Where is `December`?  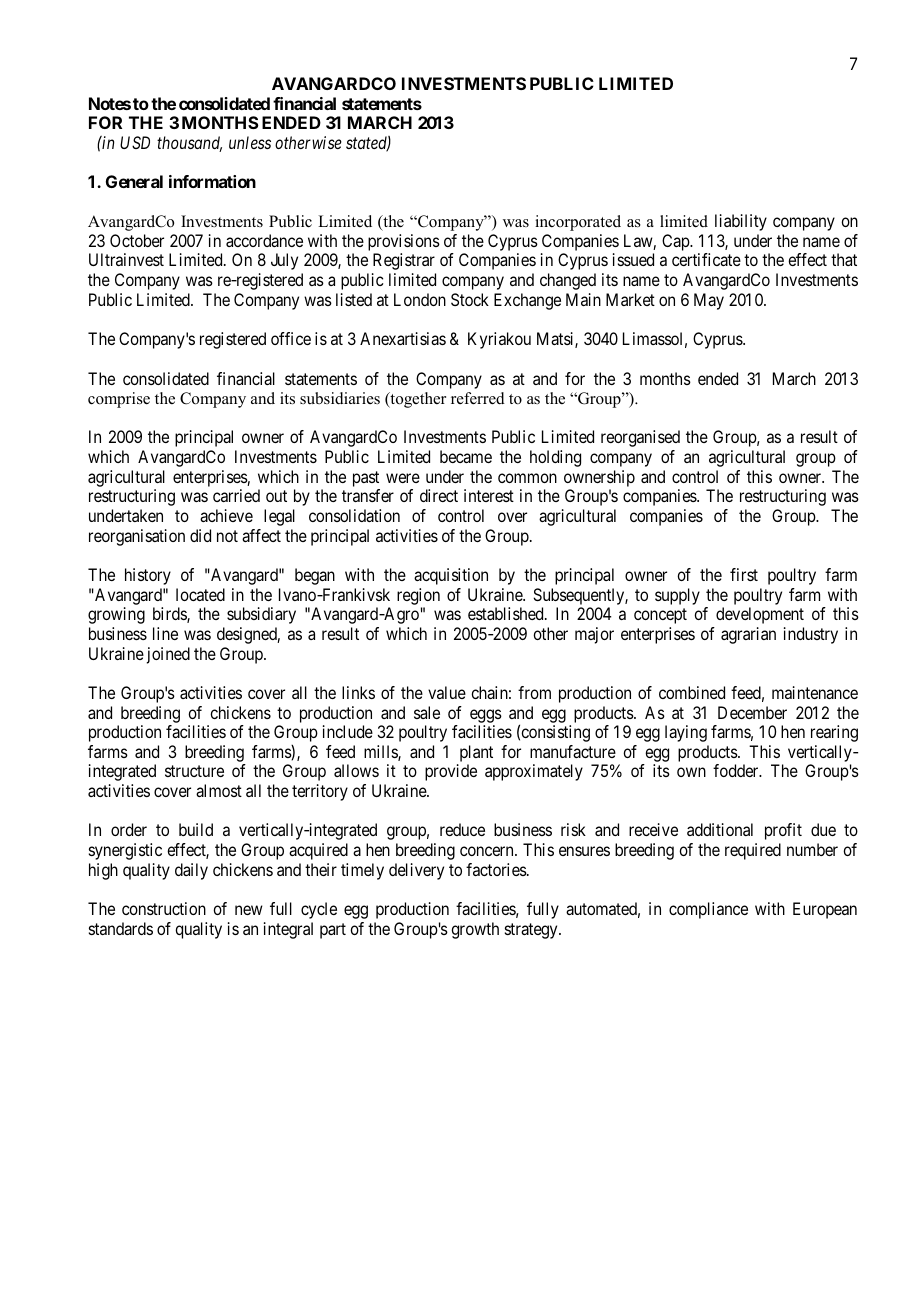 December is located at coordinates (752, 712).
